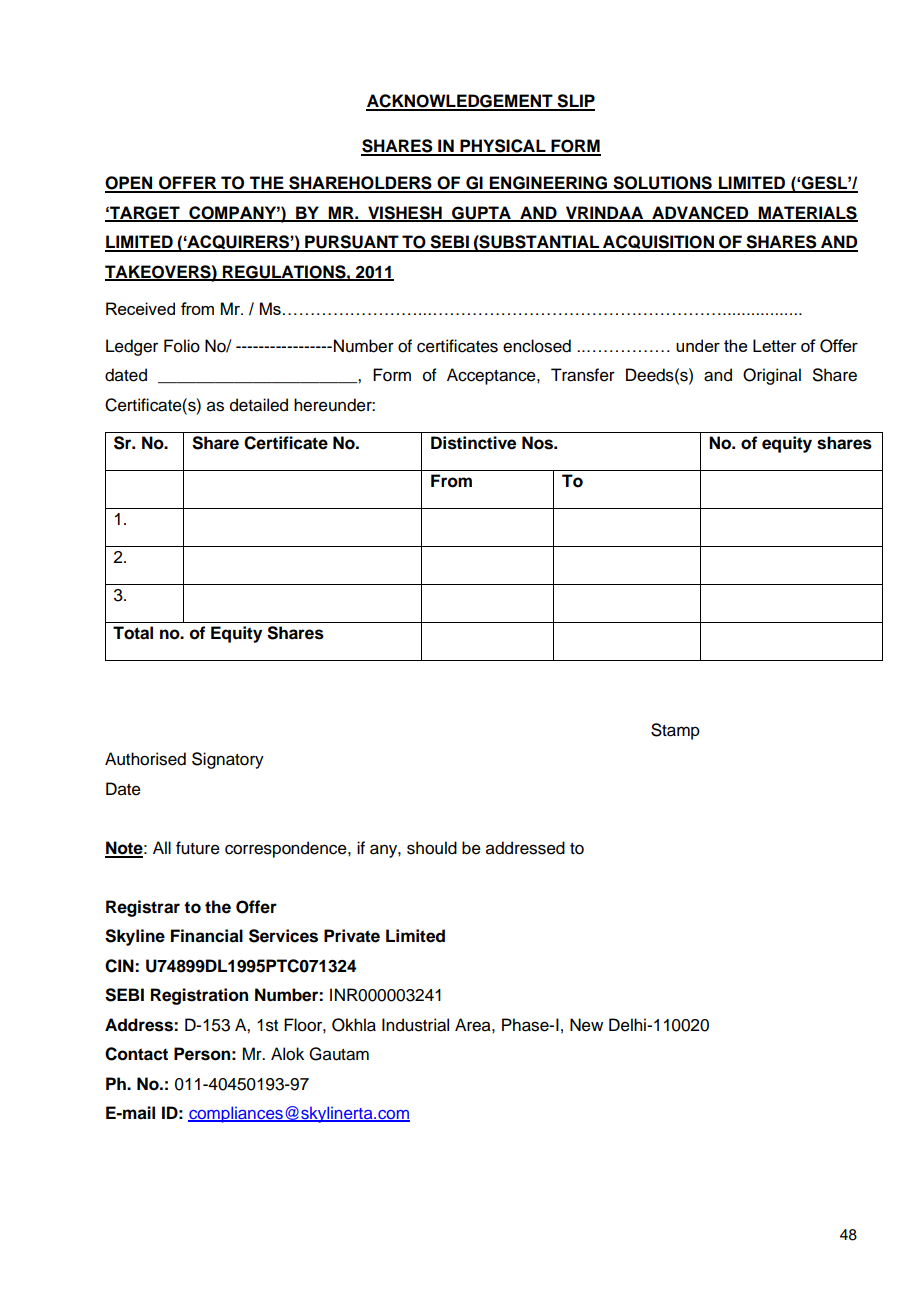 This screenshot has width=924, height=1307. What do you see at coordinates (662, 184) in the screenshot?
I see `SOLUTIONS` at bounding box center [662, 184].
